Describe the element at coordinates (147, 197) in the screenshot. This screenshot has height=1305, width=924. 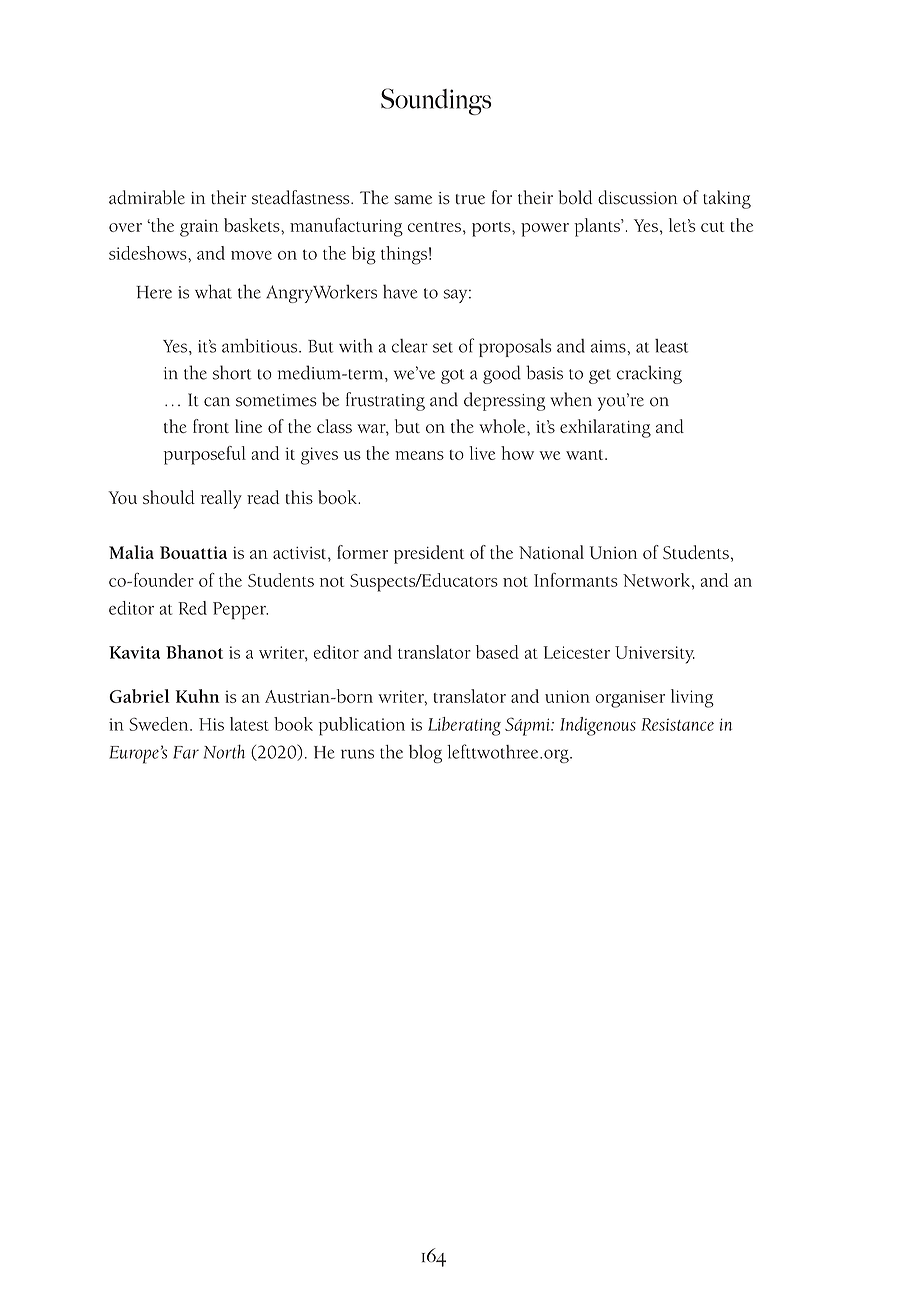
I see `admirable` at that location.
